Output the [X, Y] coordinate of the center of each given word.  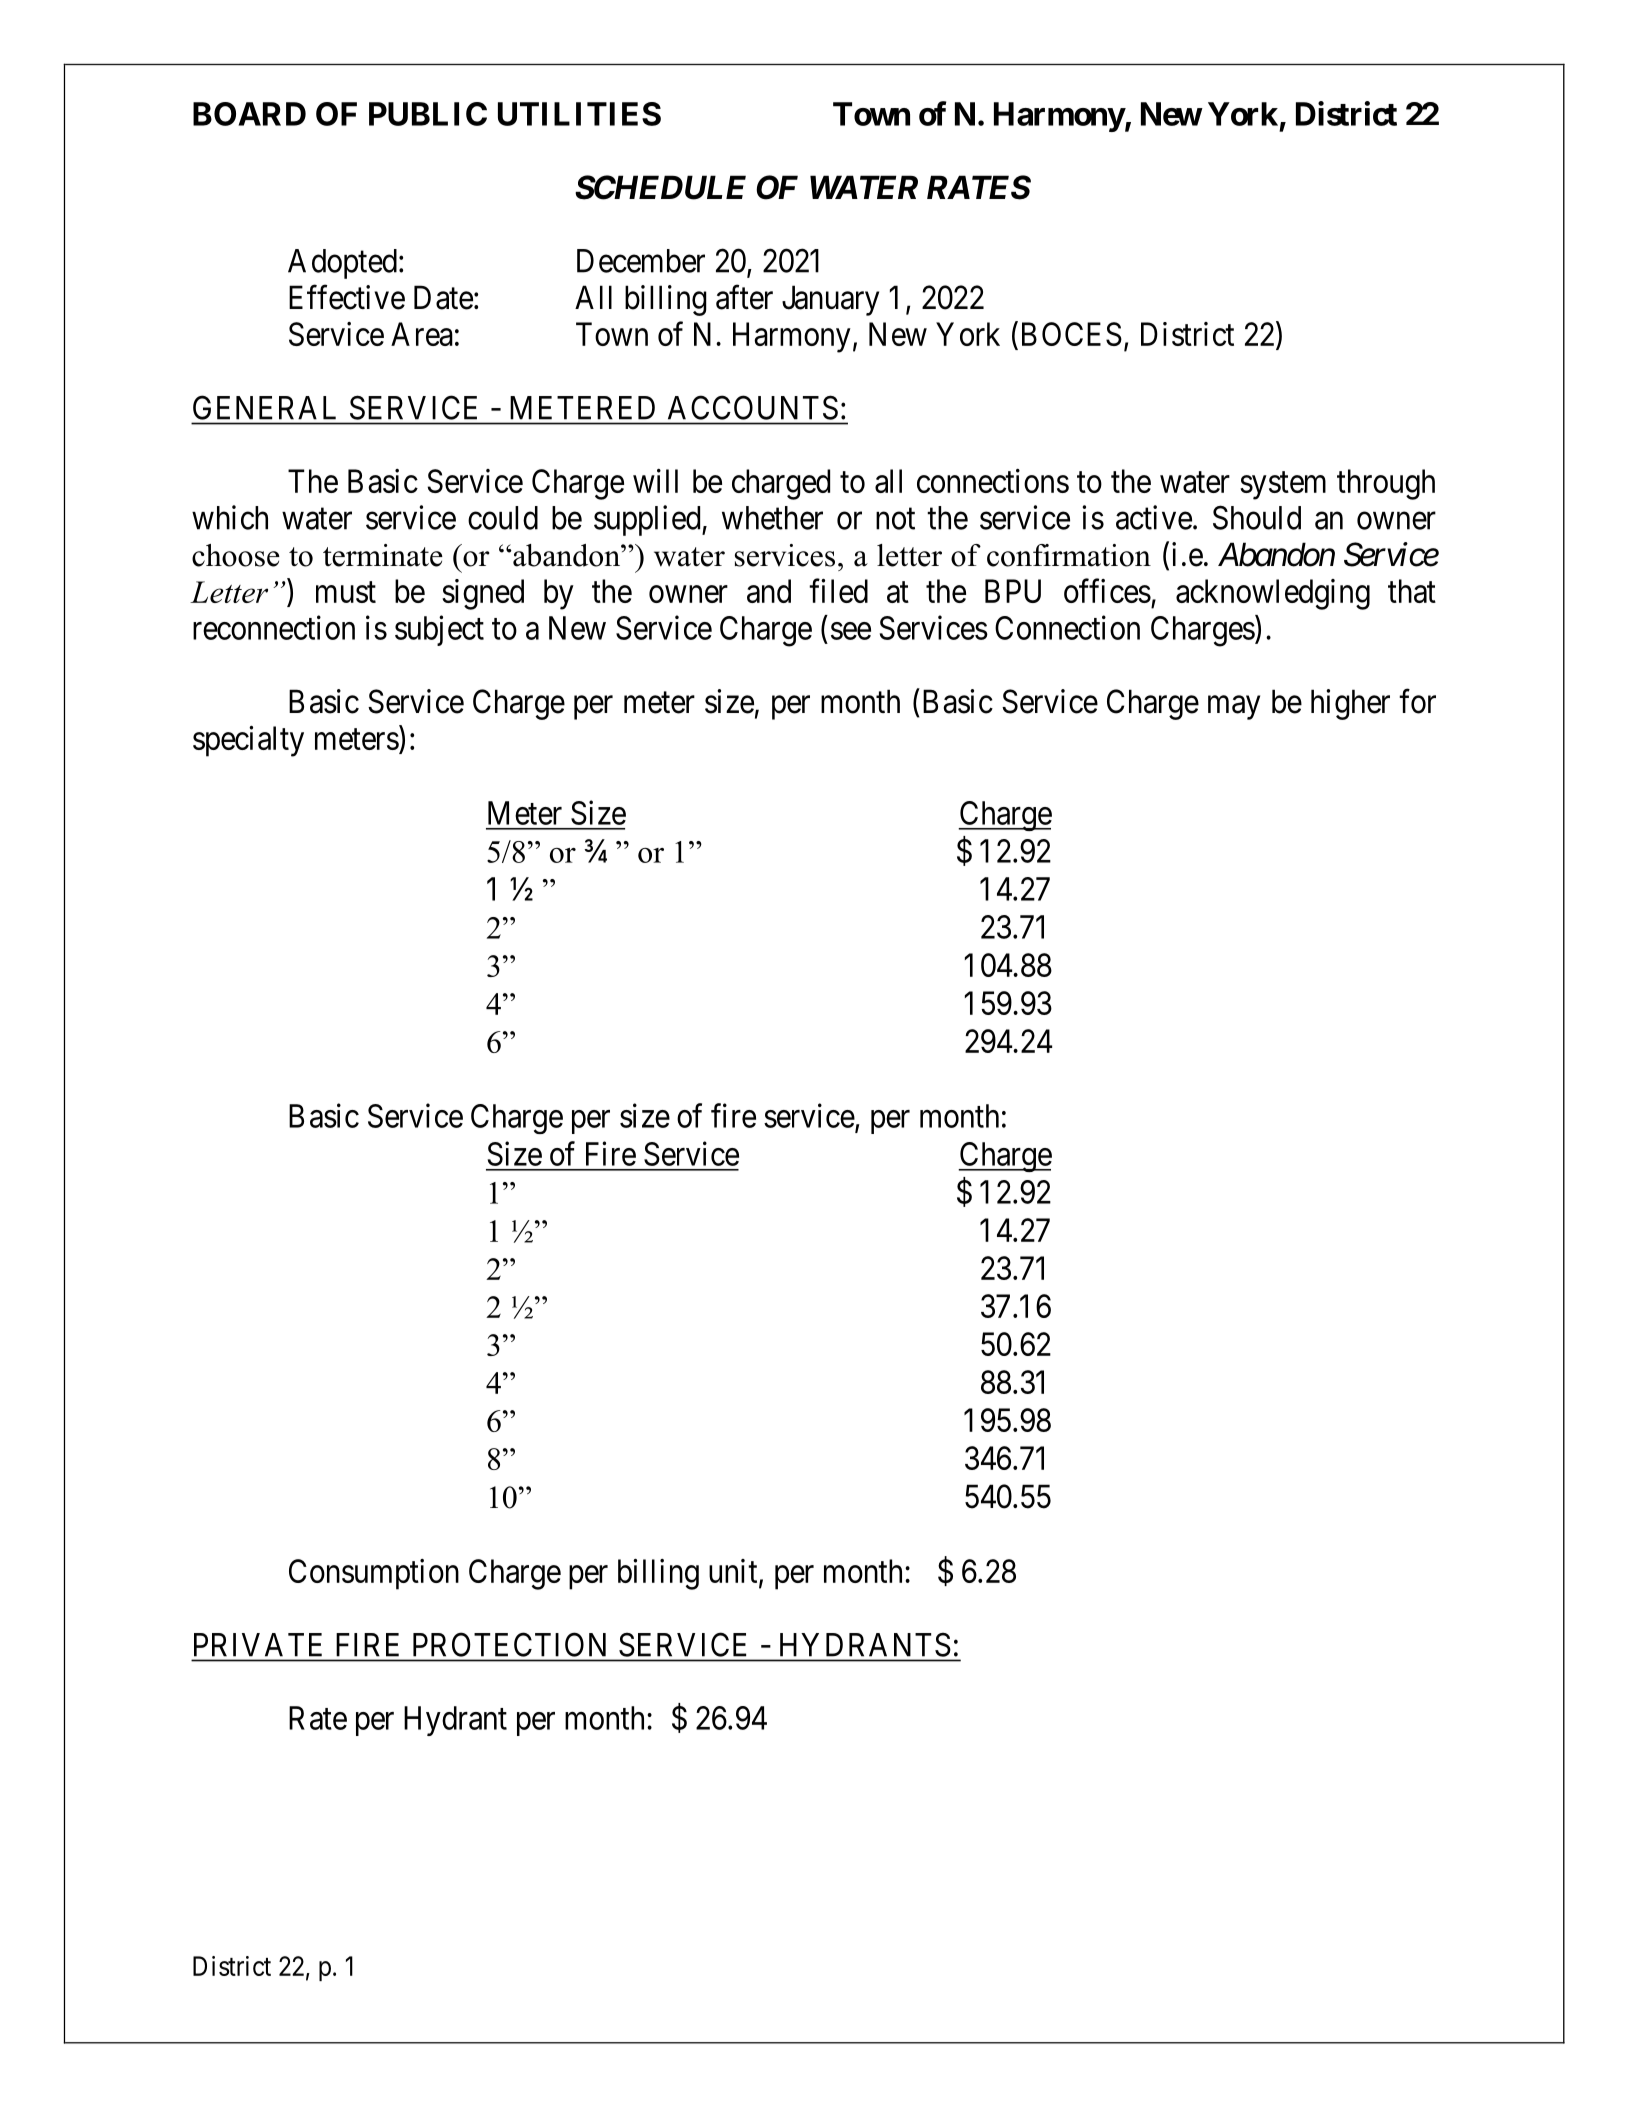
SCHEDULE [660, 187]
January [830, 300]
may [1234, 708]
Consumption [374, 1574]
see [851, 631]
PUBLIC [428, 114]
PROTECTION [509, 1645]
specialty [248, 741]
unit [734, 1572]
